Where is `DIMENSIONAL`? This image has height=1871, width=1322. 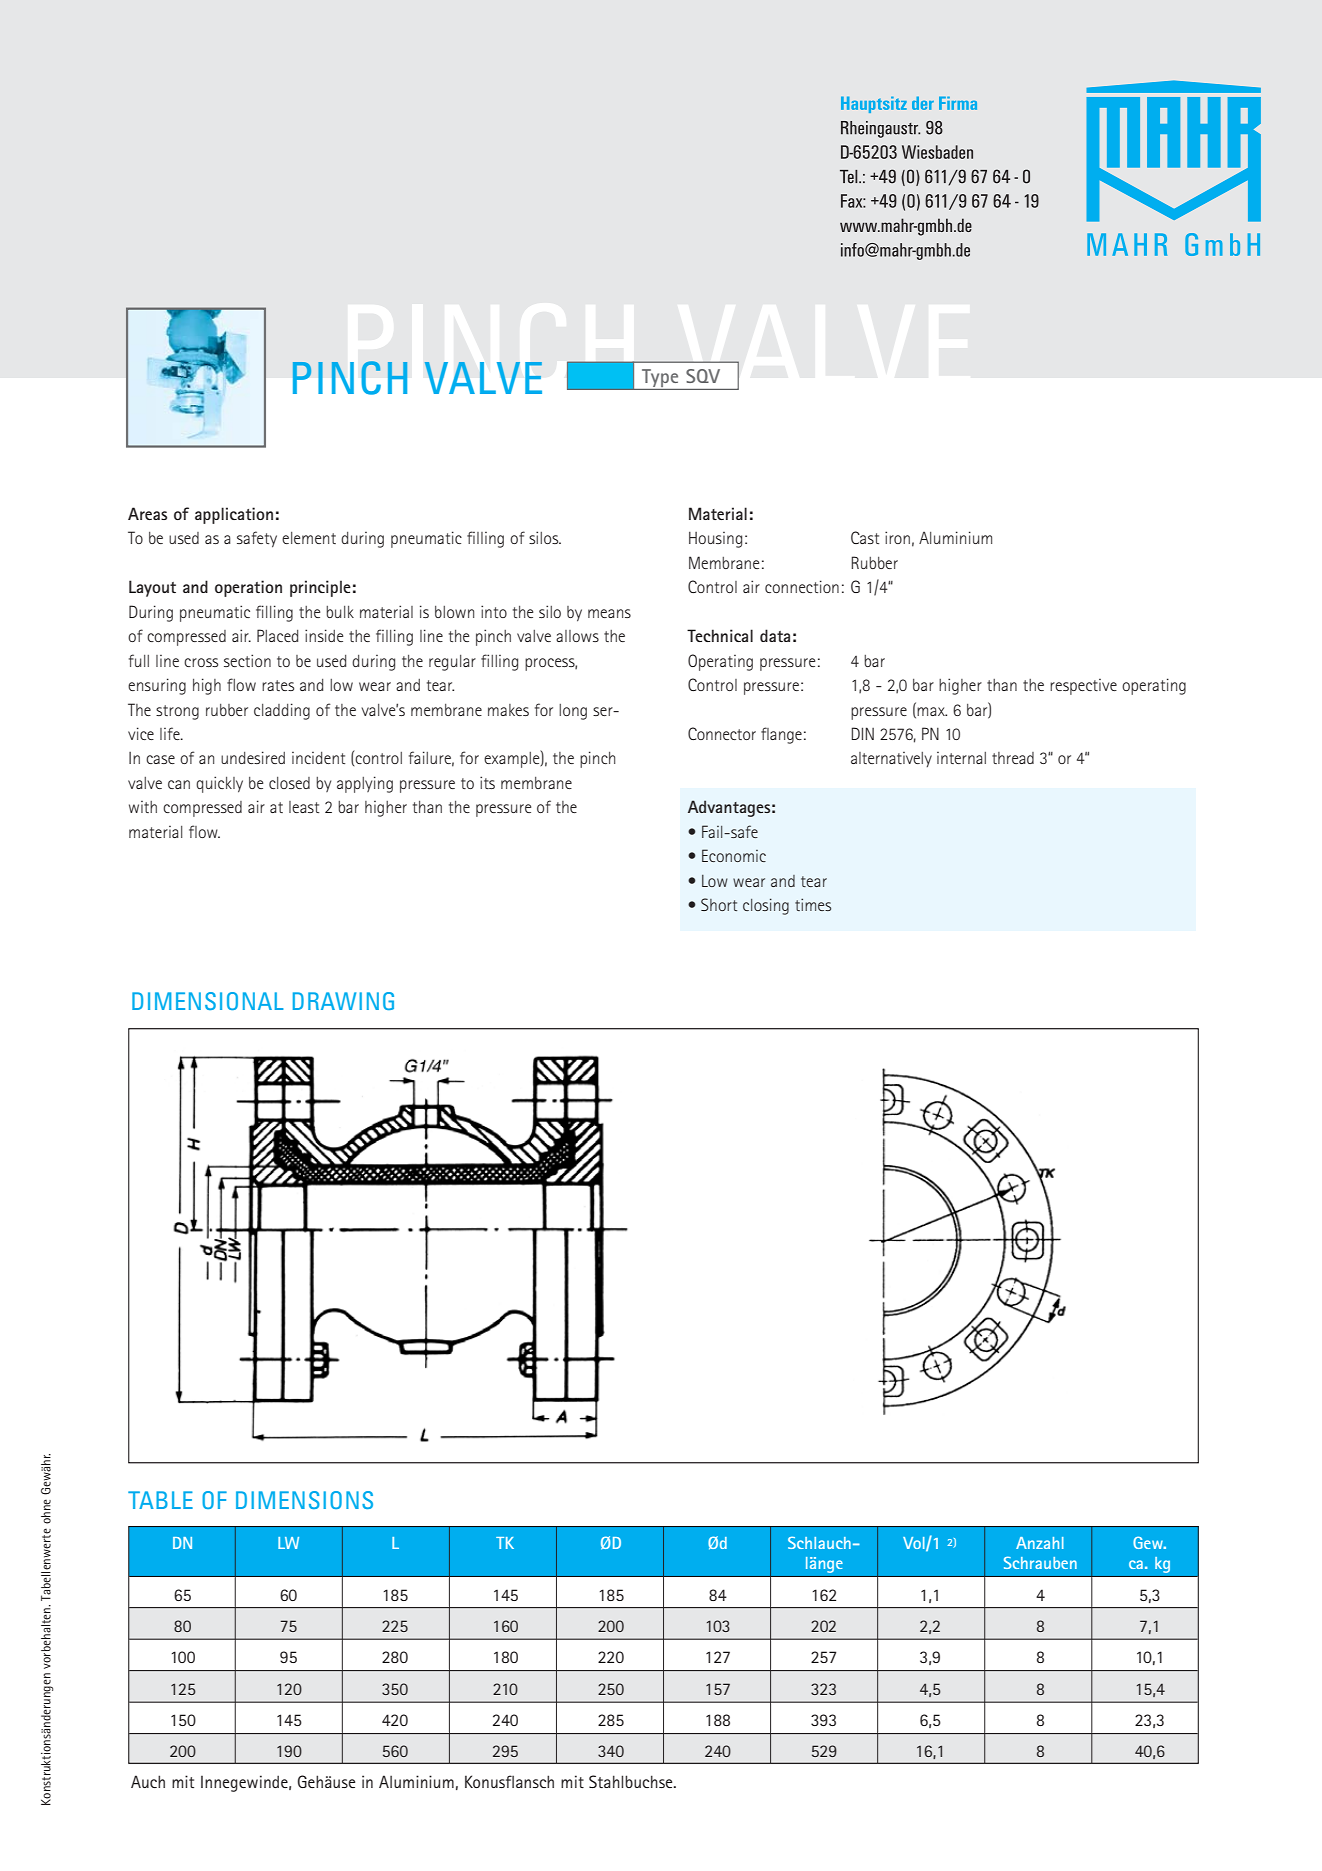 DIMENSIONAL is located at coordinates (208, 1001).
